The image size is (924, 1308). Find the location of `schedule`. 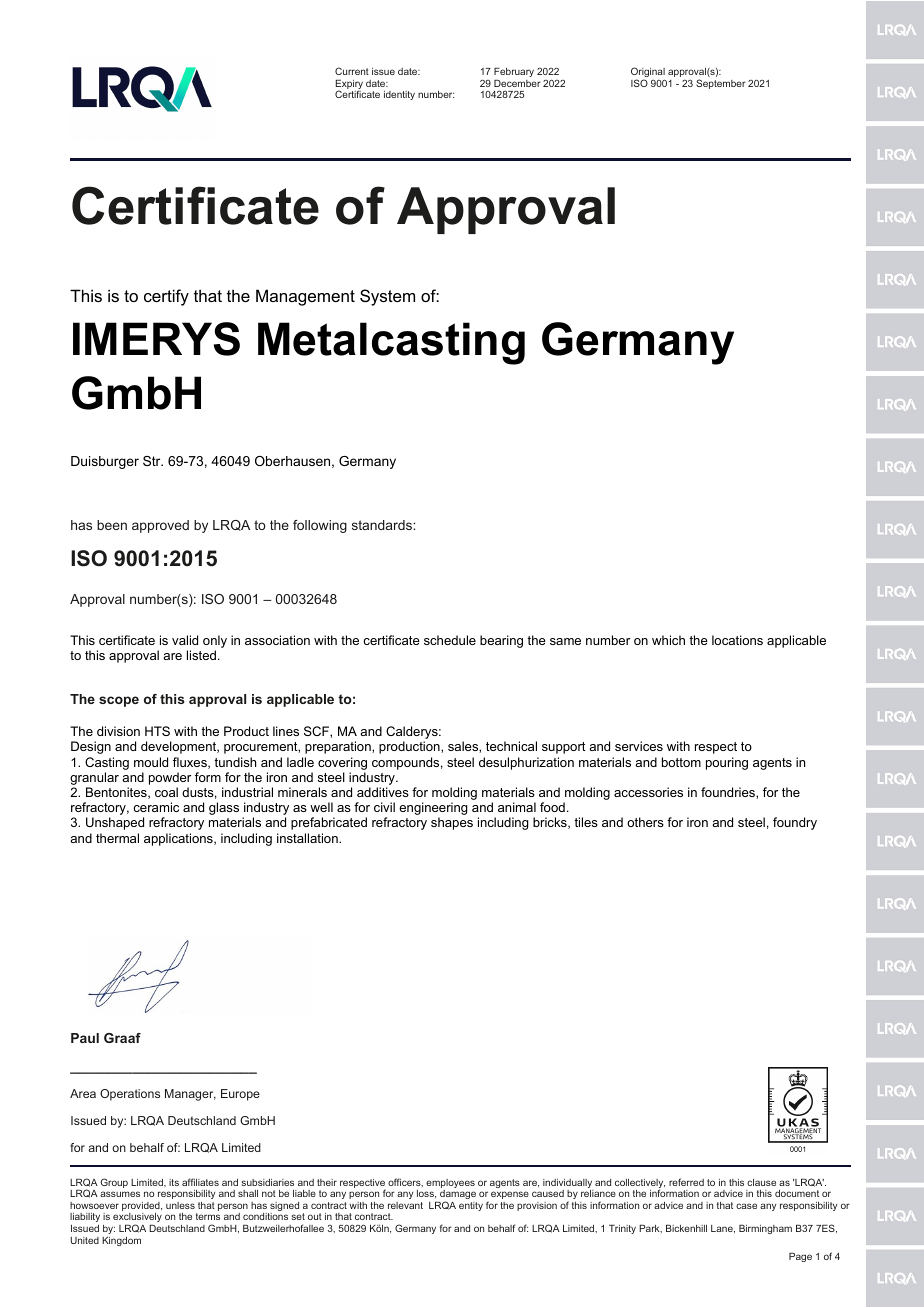

schedule is located at coordinates (450, 640).
